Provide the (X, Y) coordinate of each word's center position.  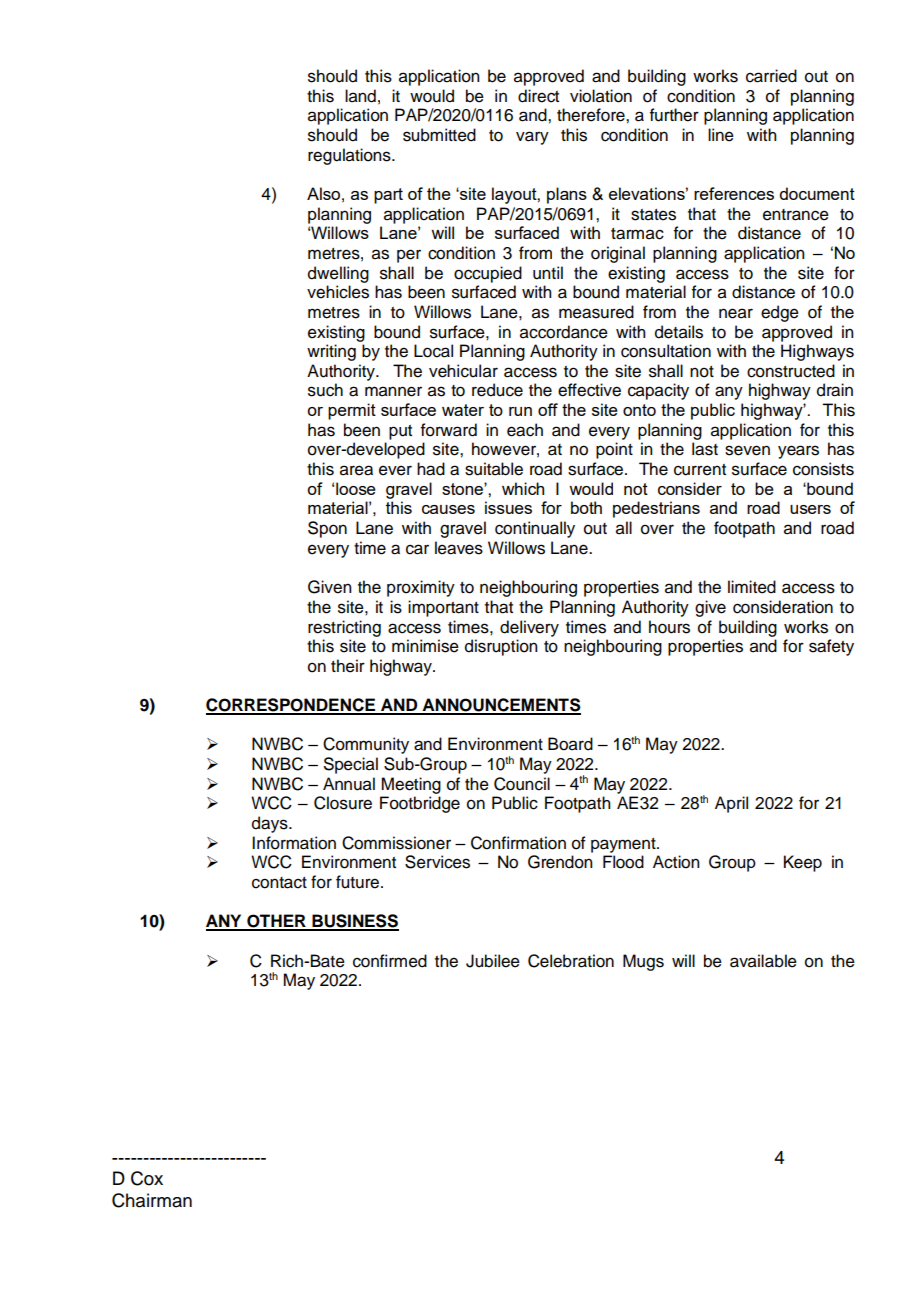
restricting (344, 628)
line (721, 135)
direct (538, 96)
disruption (501, 647)
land (360, 96)
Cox (147, 1178)
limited (752, 587)
